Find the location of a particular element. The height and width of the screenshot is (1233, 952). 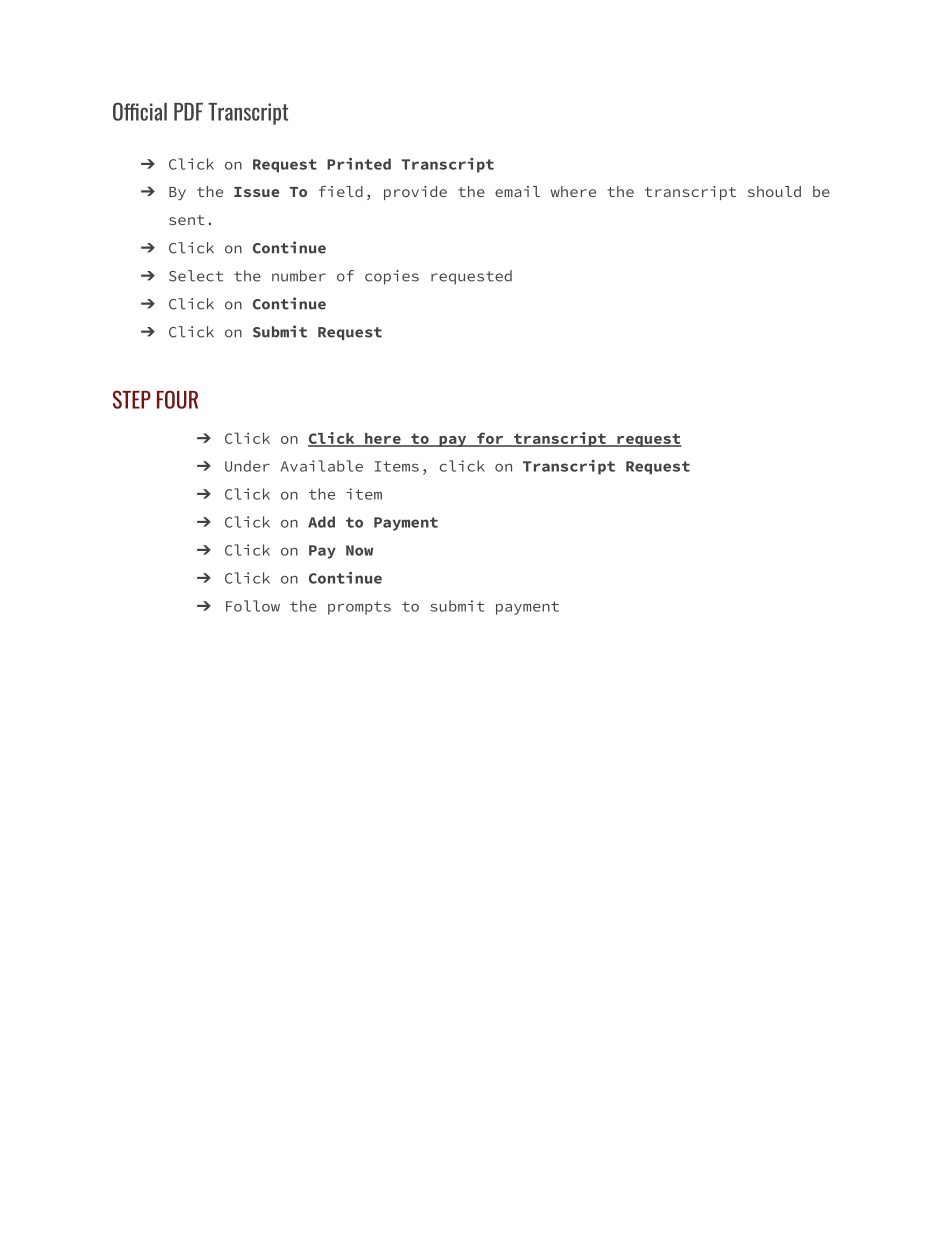

Follow is located at coordinates (253, 606).
